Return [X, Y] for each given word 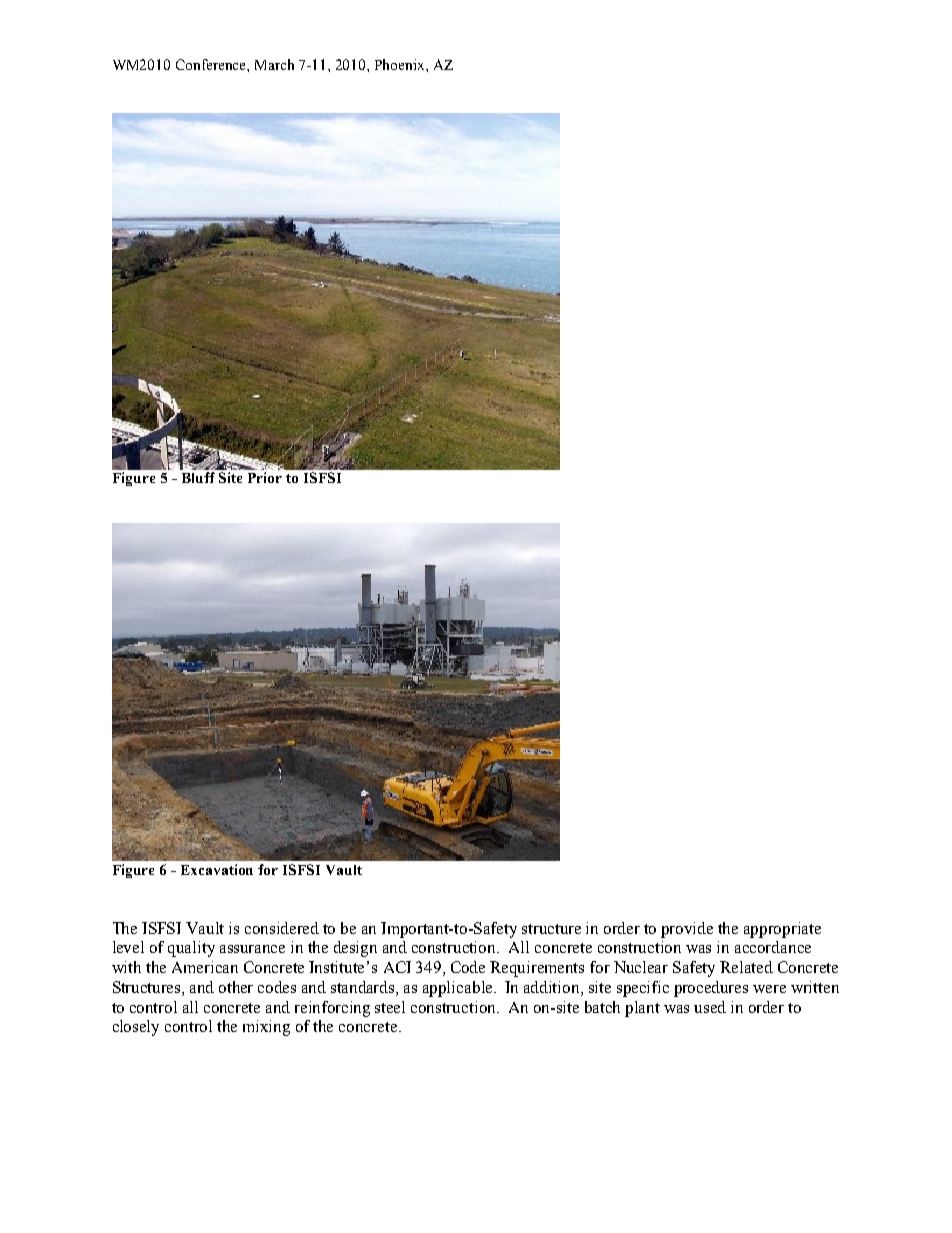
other [236, 987]
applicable [459, 989]
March [274, 64]
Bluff [198, 477]
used [710, 1007]
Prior [265, 477]
